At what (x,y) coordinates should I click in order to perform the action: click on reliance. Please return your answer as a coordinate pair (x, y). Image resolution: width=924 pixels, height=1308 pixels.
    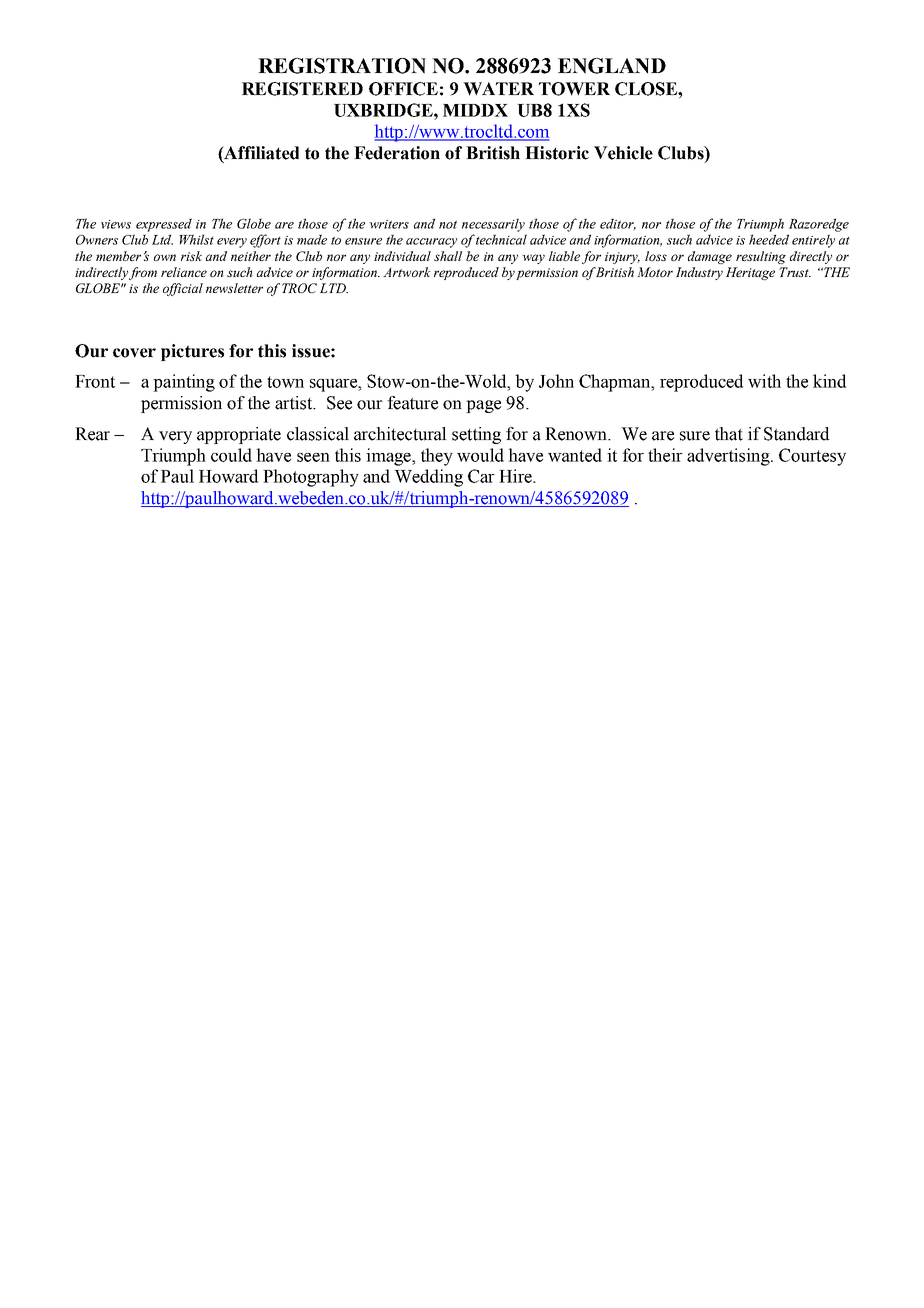
    Looking at the image, I should click on (184, 272).
